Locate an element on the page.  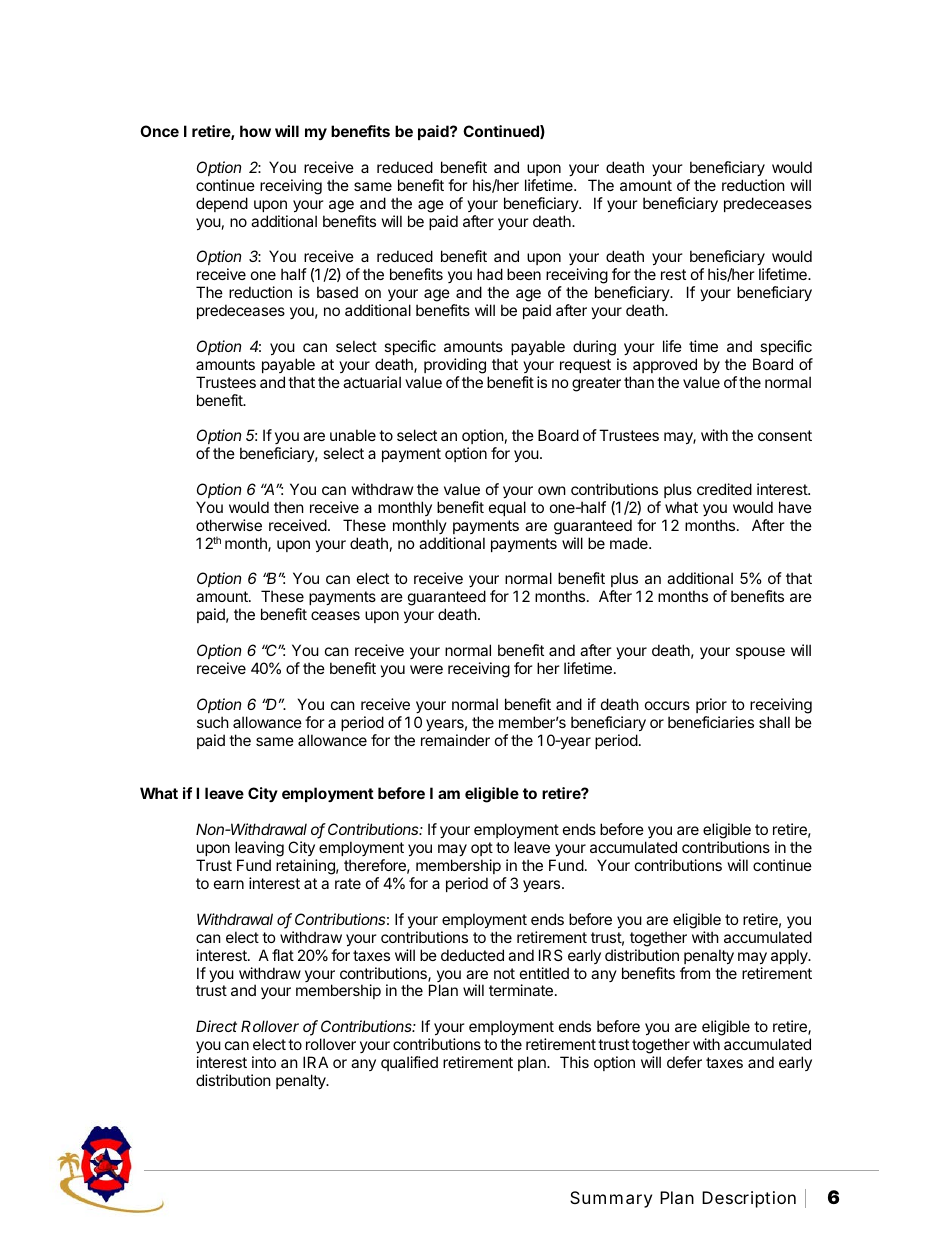
otherwise is located at coordinates (229, 525).
